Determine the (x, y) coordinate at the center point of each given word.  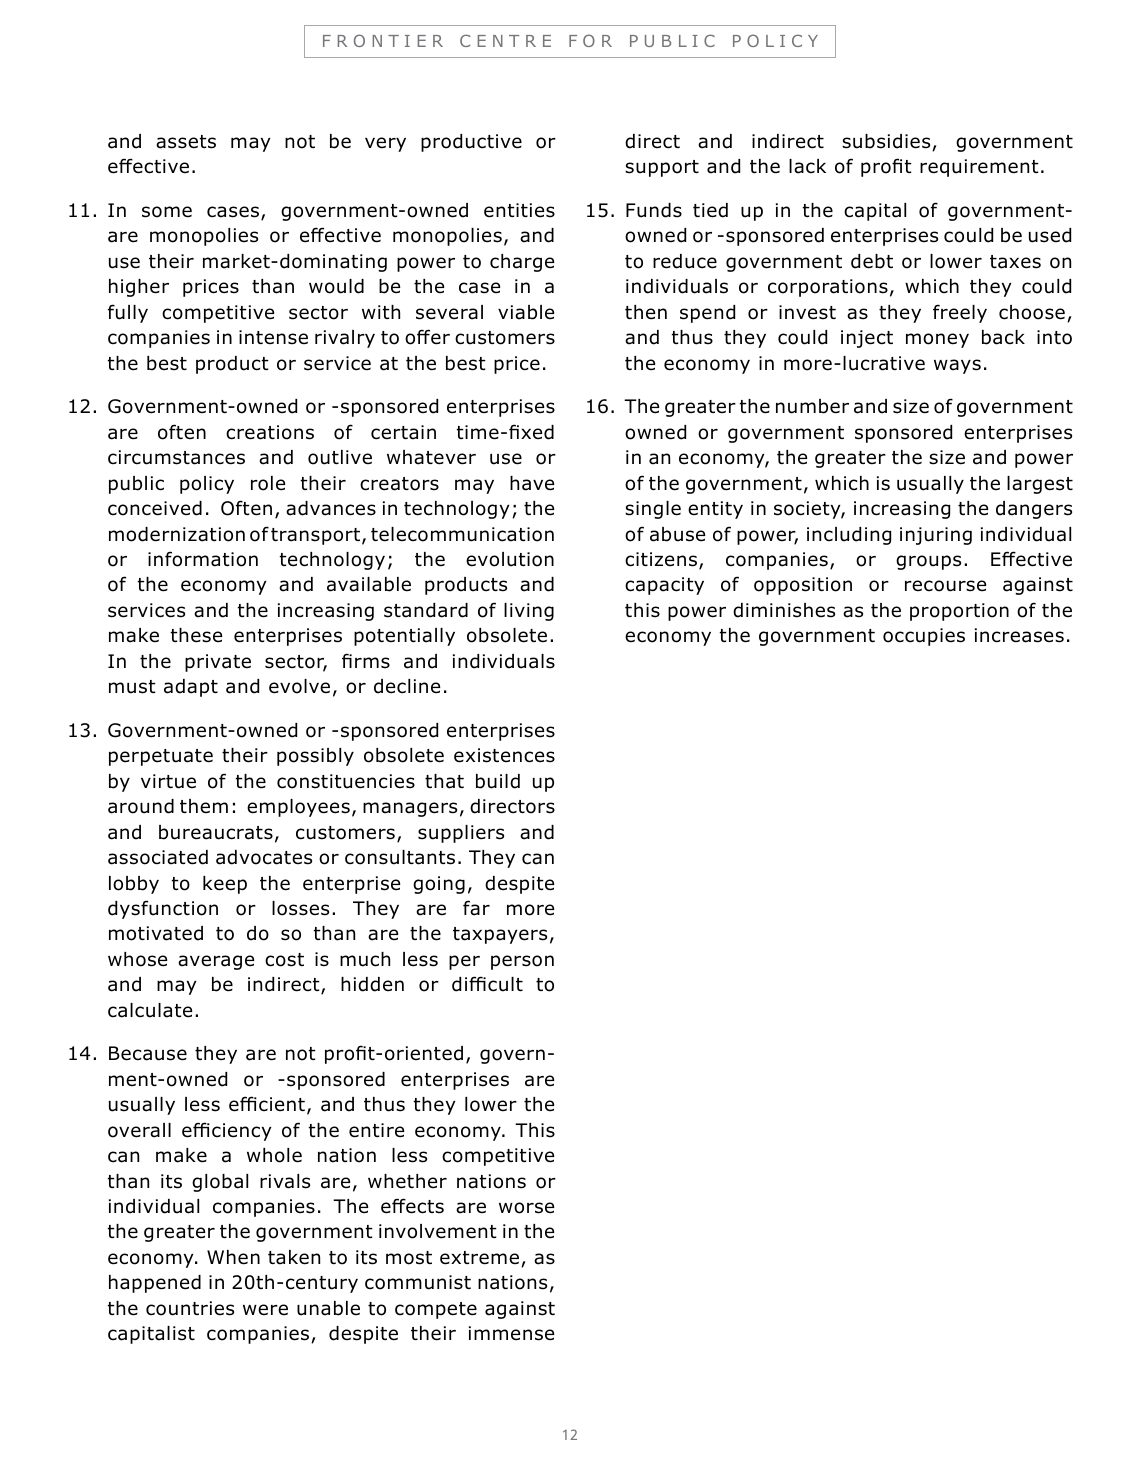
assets (186, 142)
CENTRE (505, 40)
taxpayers (500, 935)
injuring (936, 536)
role (268, 483)
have (532, 483)
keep (225, 885)
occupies (924, 637)
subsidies (887, 142)
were (265, 1310)
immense (511, 1333)
